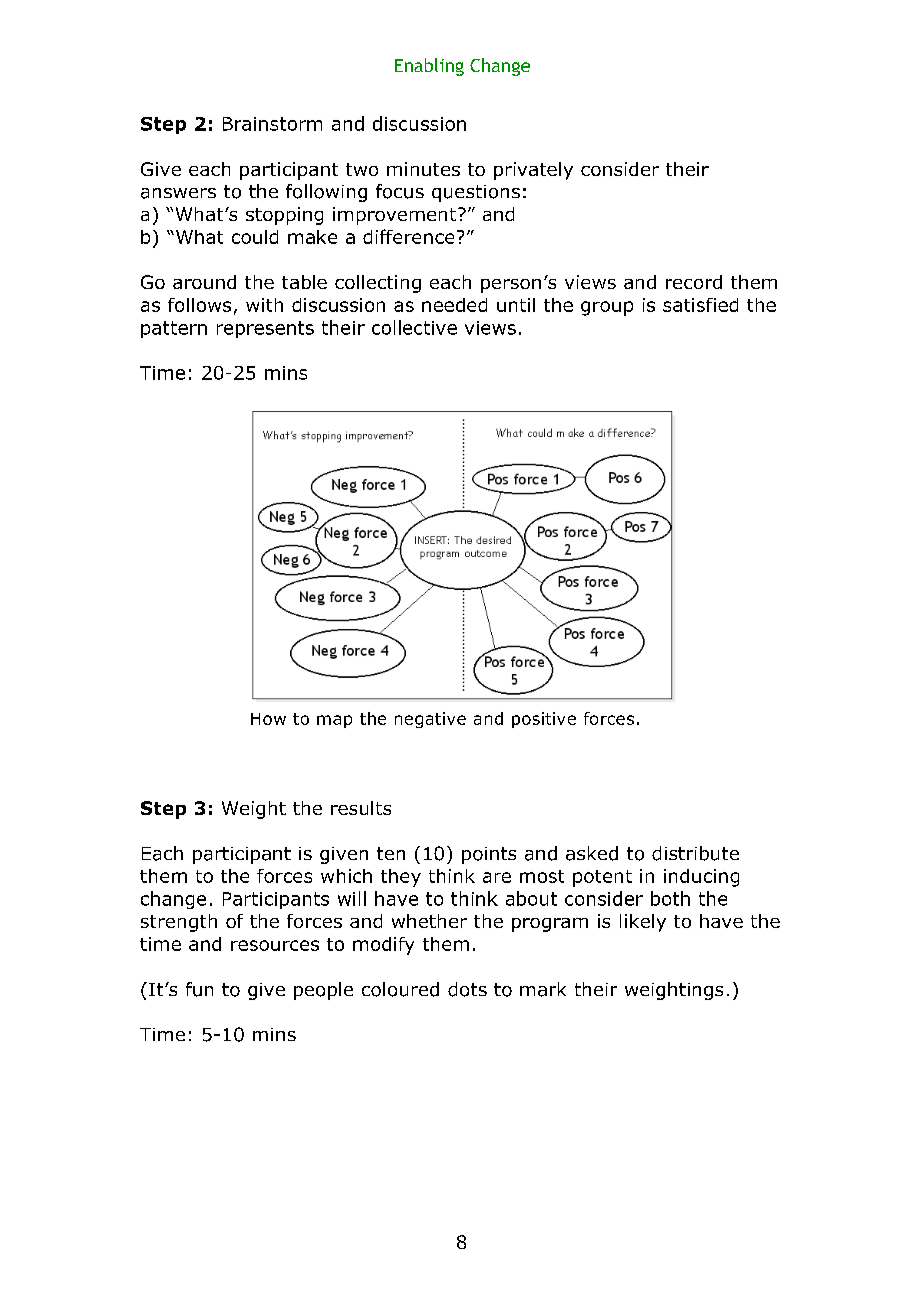  What do you see at coordinates (268, 719) in the screenshot?
I see `How` at bounding box center [268, 719].
